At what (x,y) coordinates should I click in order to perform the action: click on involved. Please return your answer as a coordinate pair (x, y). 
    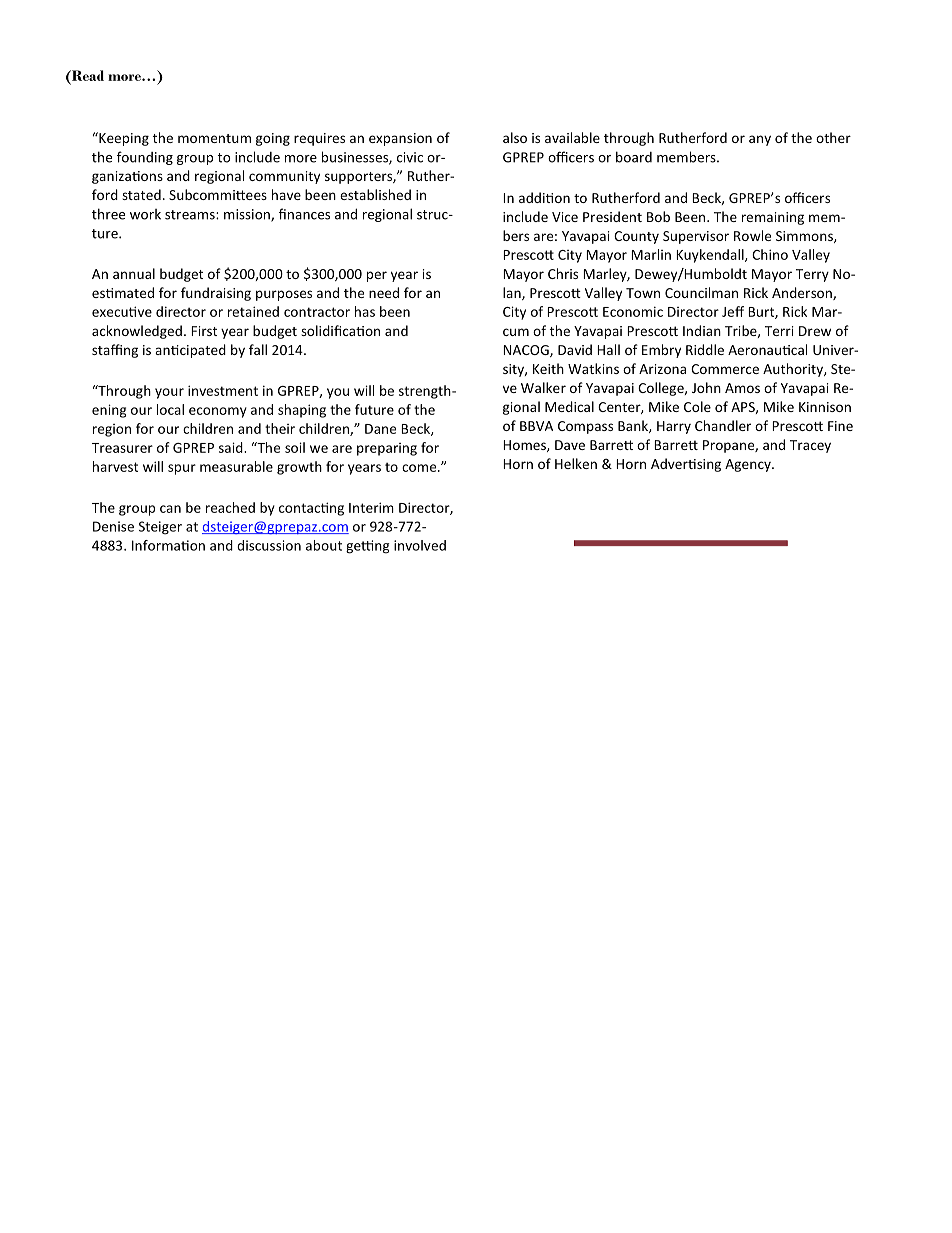
    Looking at the image, I should click on (420, 545).
